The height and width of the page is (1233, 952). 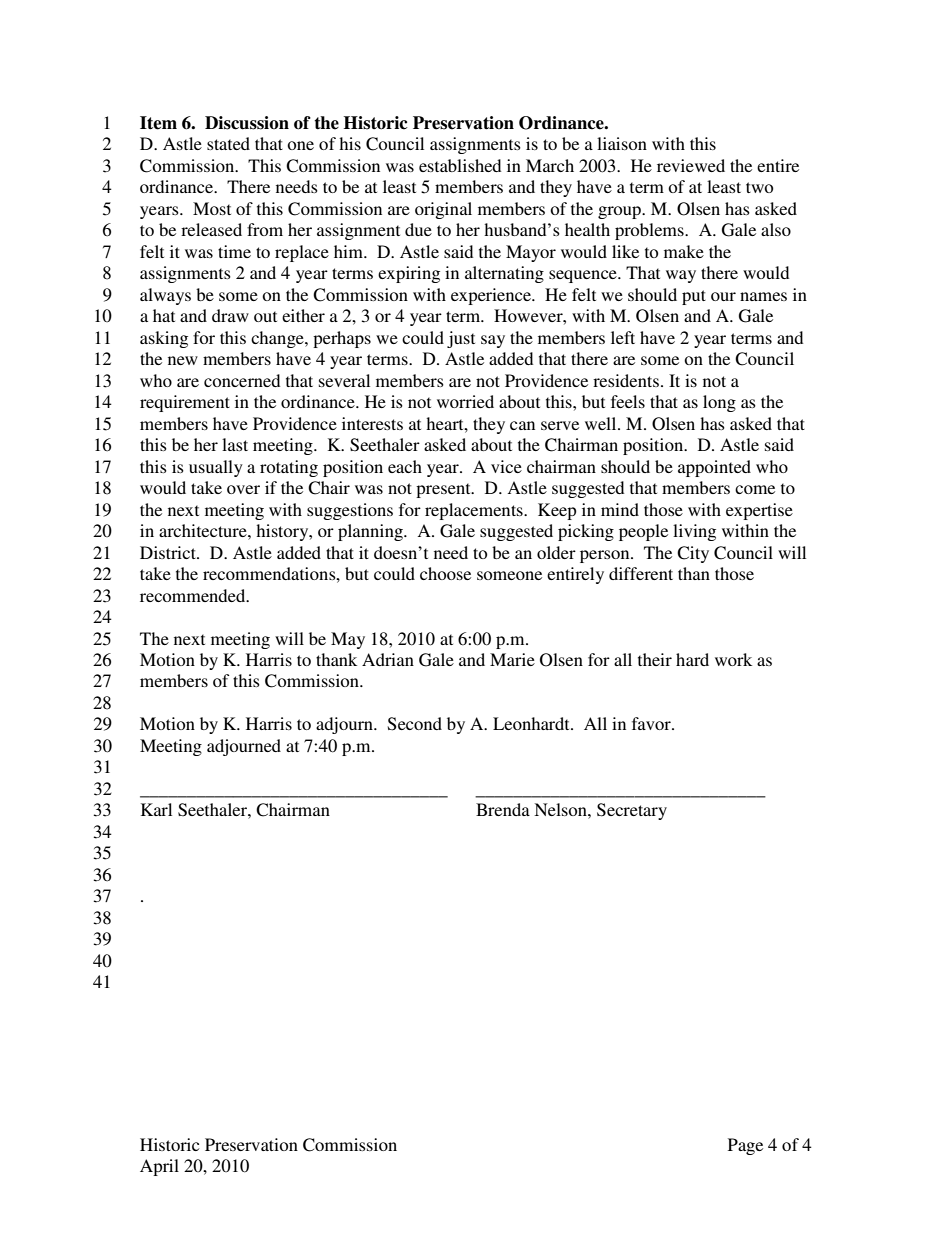 What do you see at coordinates (460, 165) in the page?
I see `established` at bounding box center [460, 165].
